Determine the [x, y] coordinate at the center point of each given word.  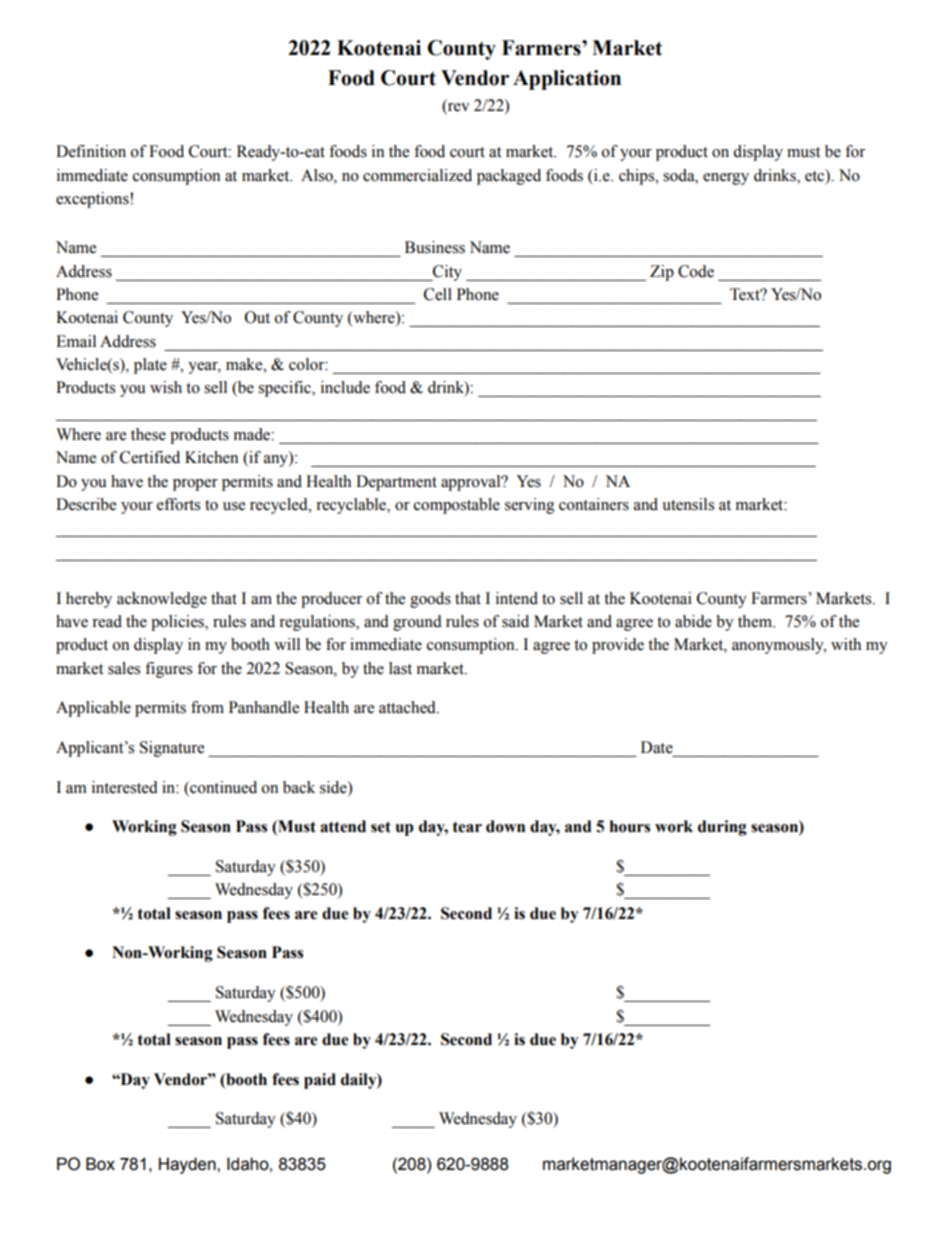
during [722, 828]
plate [150, 366]
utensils [688, 504]
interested [125, 787]
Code [696, 271]
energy [726, 179]
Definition [91, 151]
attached [408, 707]
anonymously [779, 646]
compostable [457, 506]
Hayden [188, 1165]
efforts [178, 504]
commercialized [417, 175]
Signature [172, 749]
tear [467, 827]
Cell [438, 294]
